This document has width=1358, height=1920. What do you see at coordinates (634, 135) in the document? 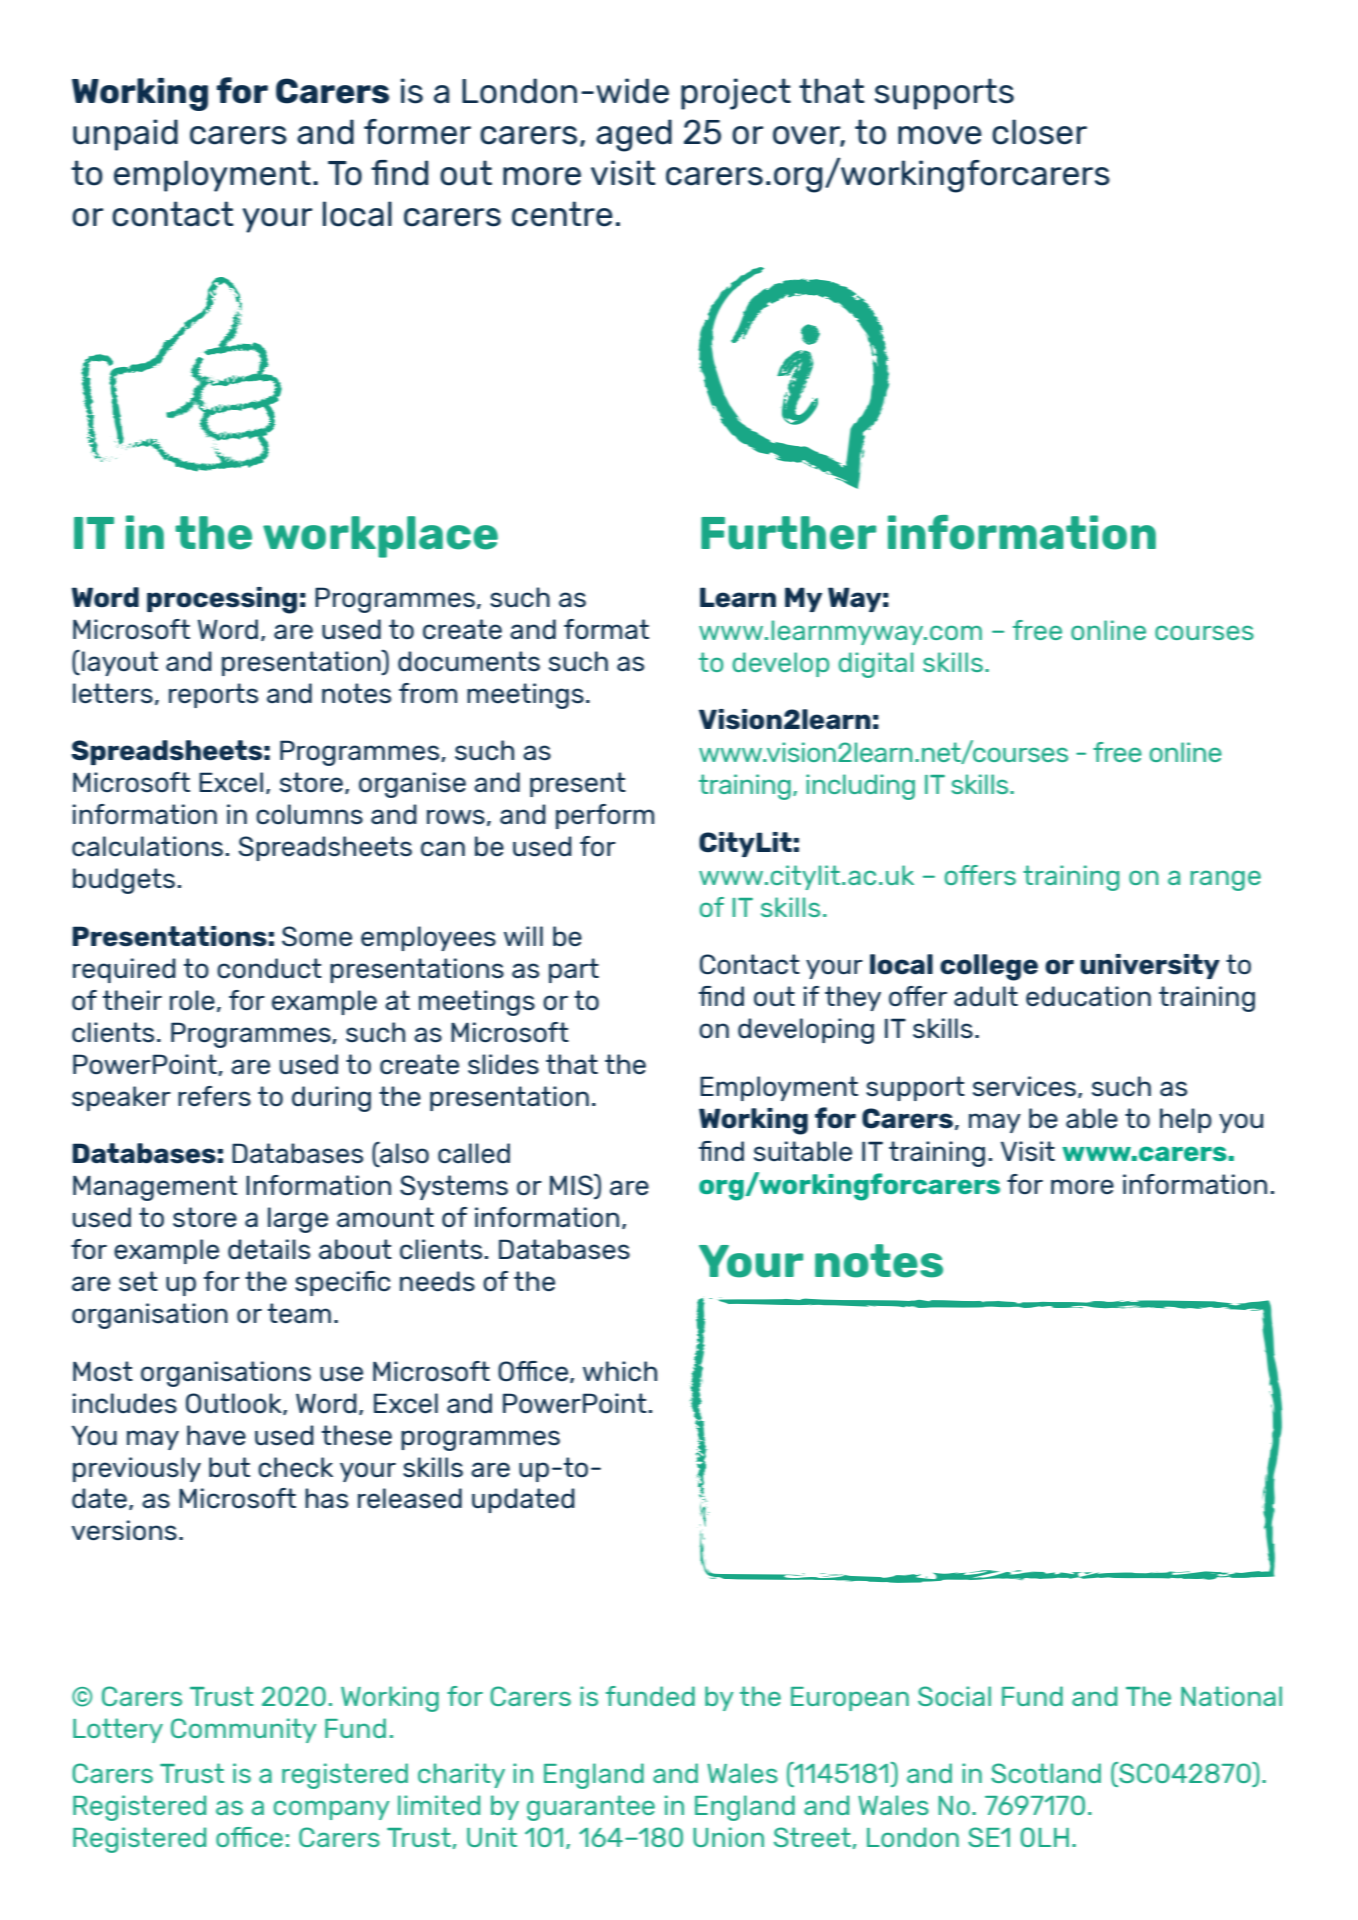
I see `aged` at bounding box center [634, 135].
